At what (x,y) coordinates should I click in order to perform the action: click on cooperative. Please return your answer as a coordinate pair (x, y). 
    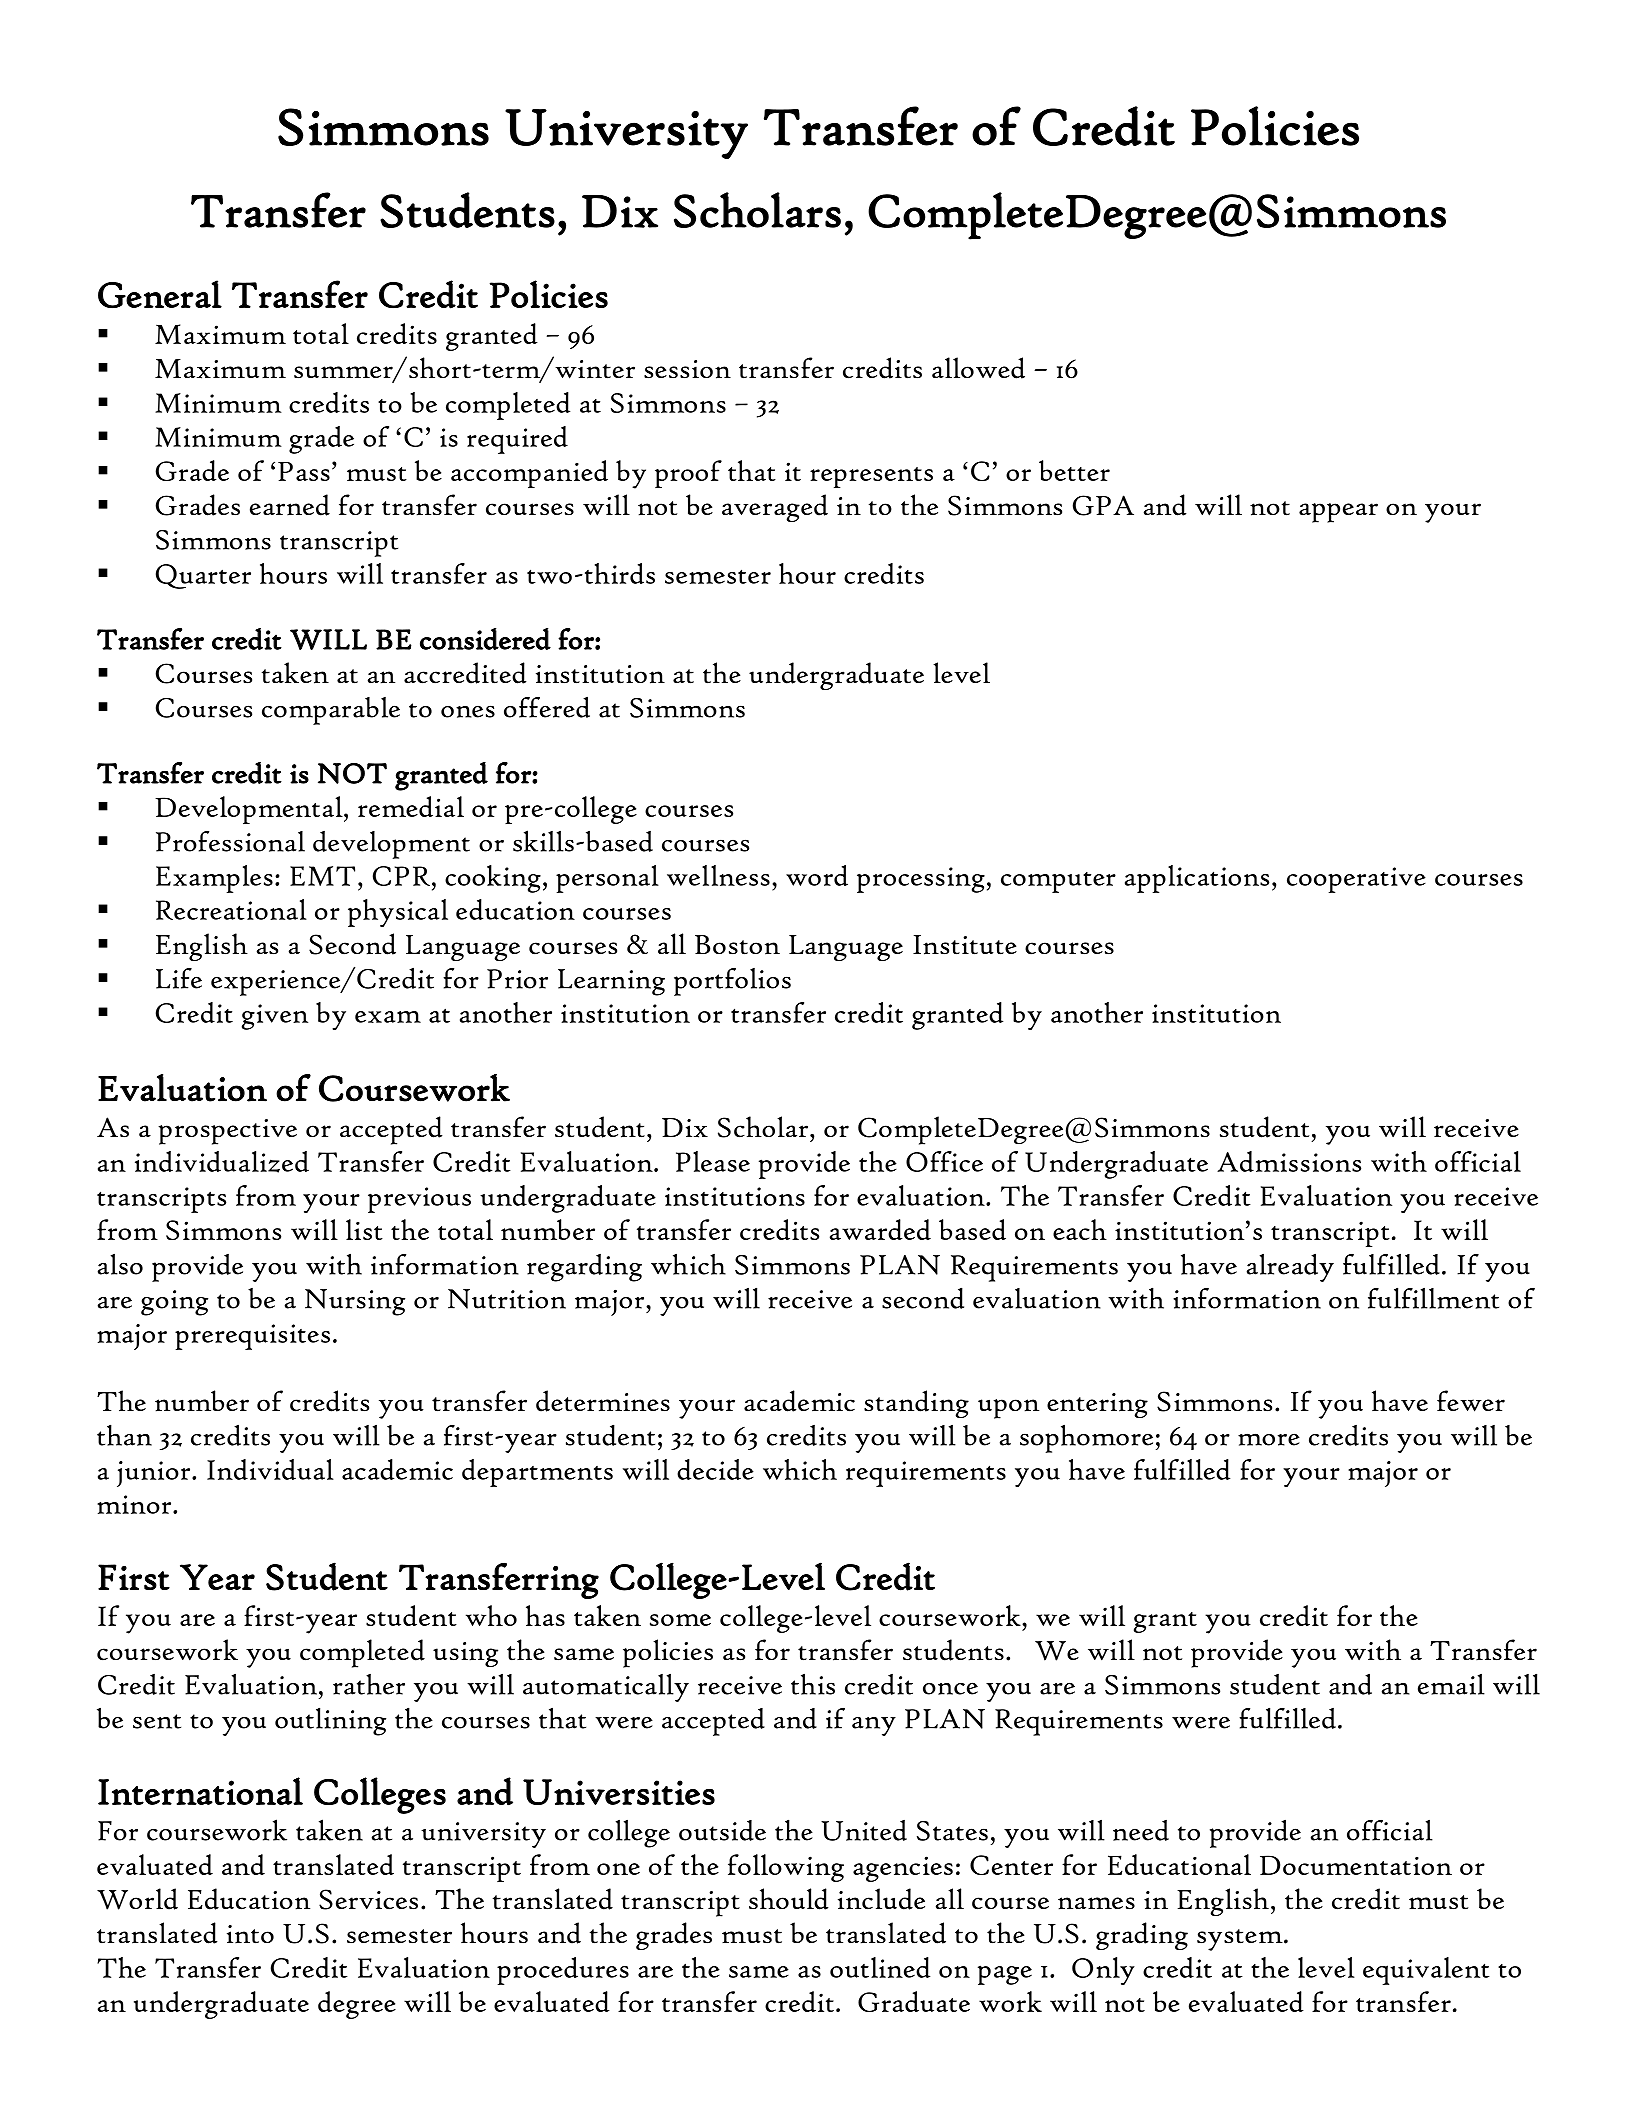
    Looking at the image, I should click on (1356, 880).
